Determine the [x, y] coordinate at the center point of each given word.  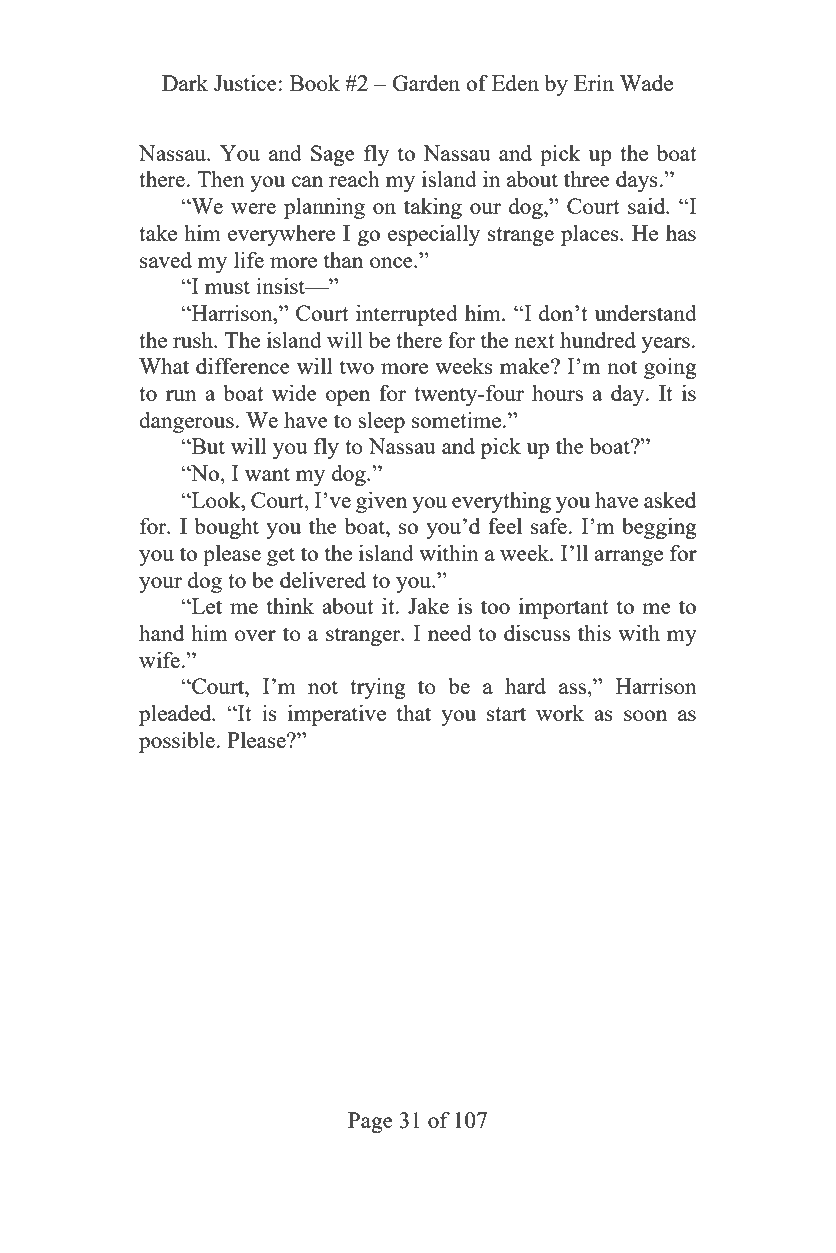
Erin [594, 83]
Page [370, 1122]
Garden [426, 82]
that [414, 712]
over [255, 635]
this [594, 632]
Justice [245, 82]
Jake [428, 605]
